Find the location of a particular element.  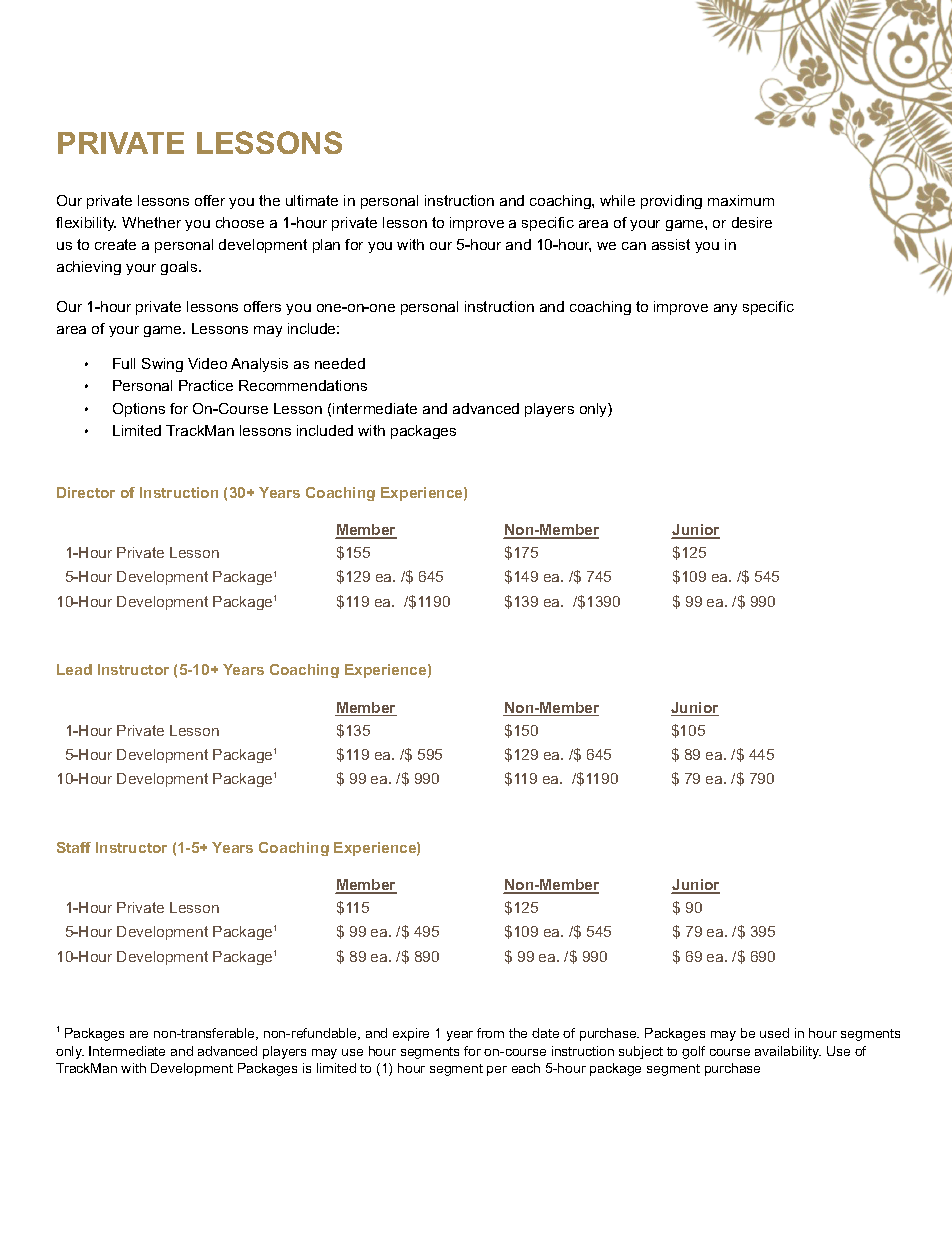

used is located at coordinates (774, 1033).
